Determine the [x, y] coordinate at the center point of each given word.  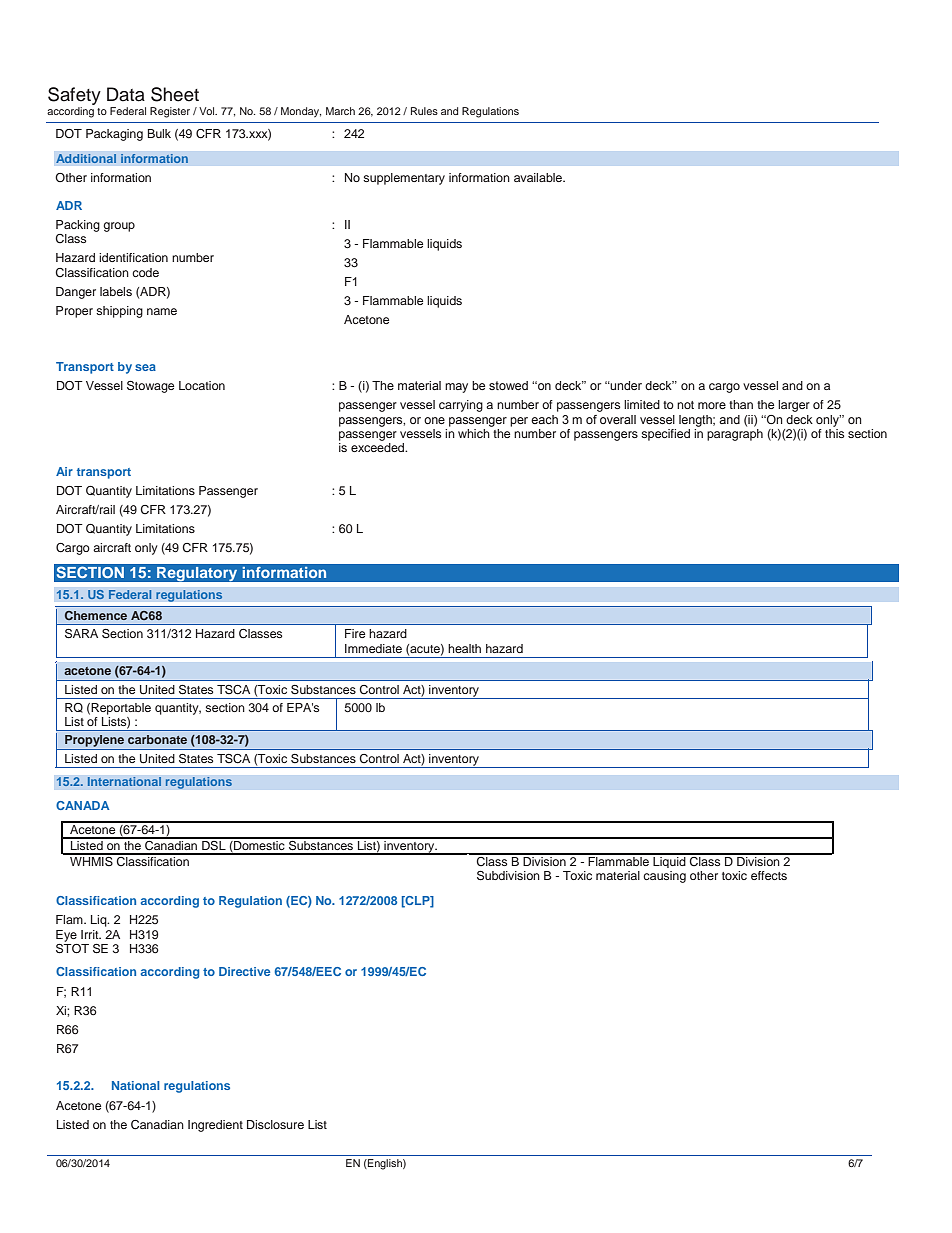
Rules [424, 111]
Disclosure [275, 1124]
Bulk [159, 133]
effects [769, 875]
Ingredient [215, 1126]
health [464, 648]
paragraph [735, 435]
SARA [81, 634]
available [539, 177]
